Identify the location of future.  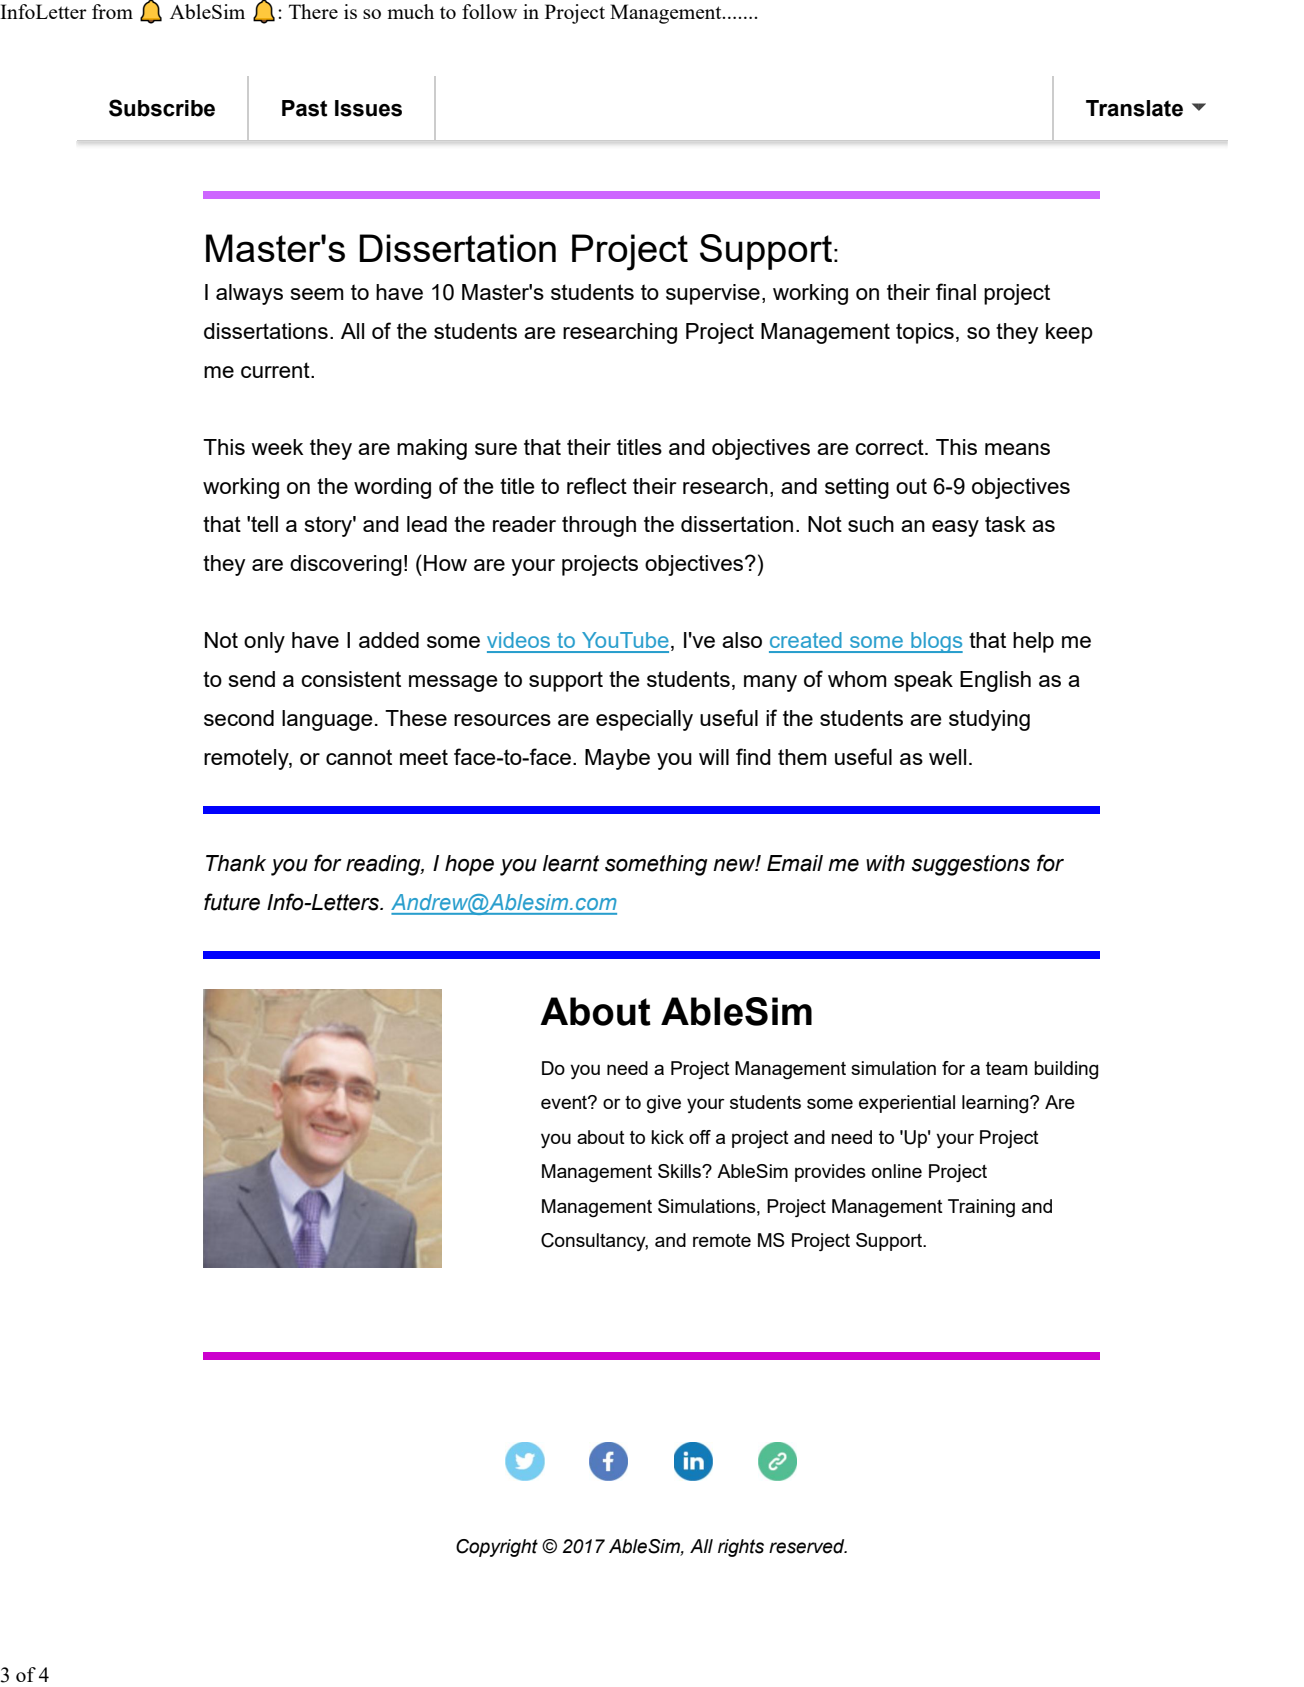
(232, 902).
